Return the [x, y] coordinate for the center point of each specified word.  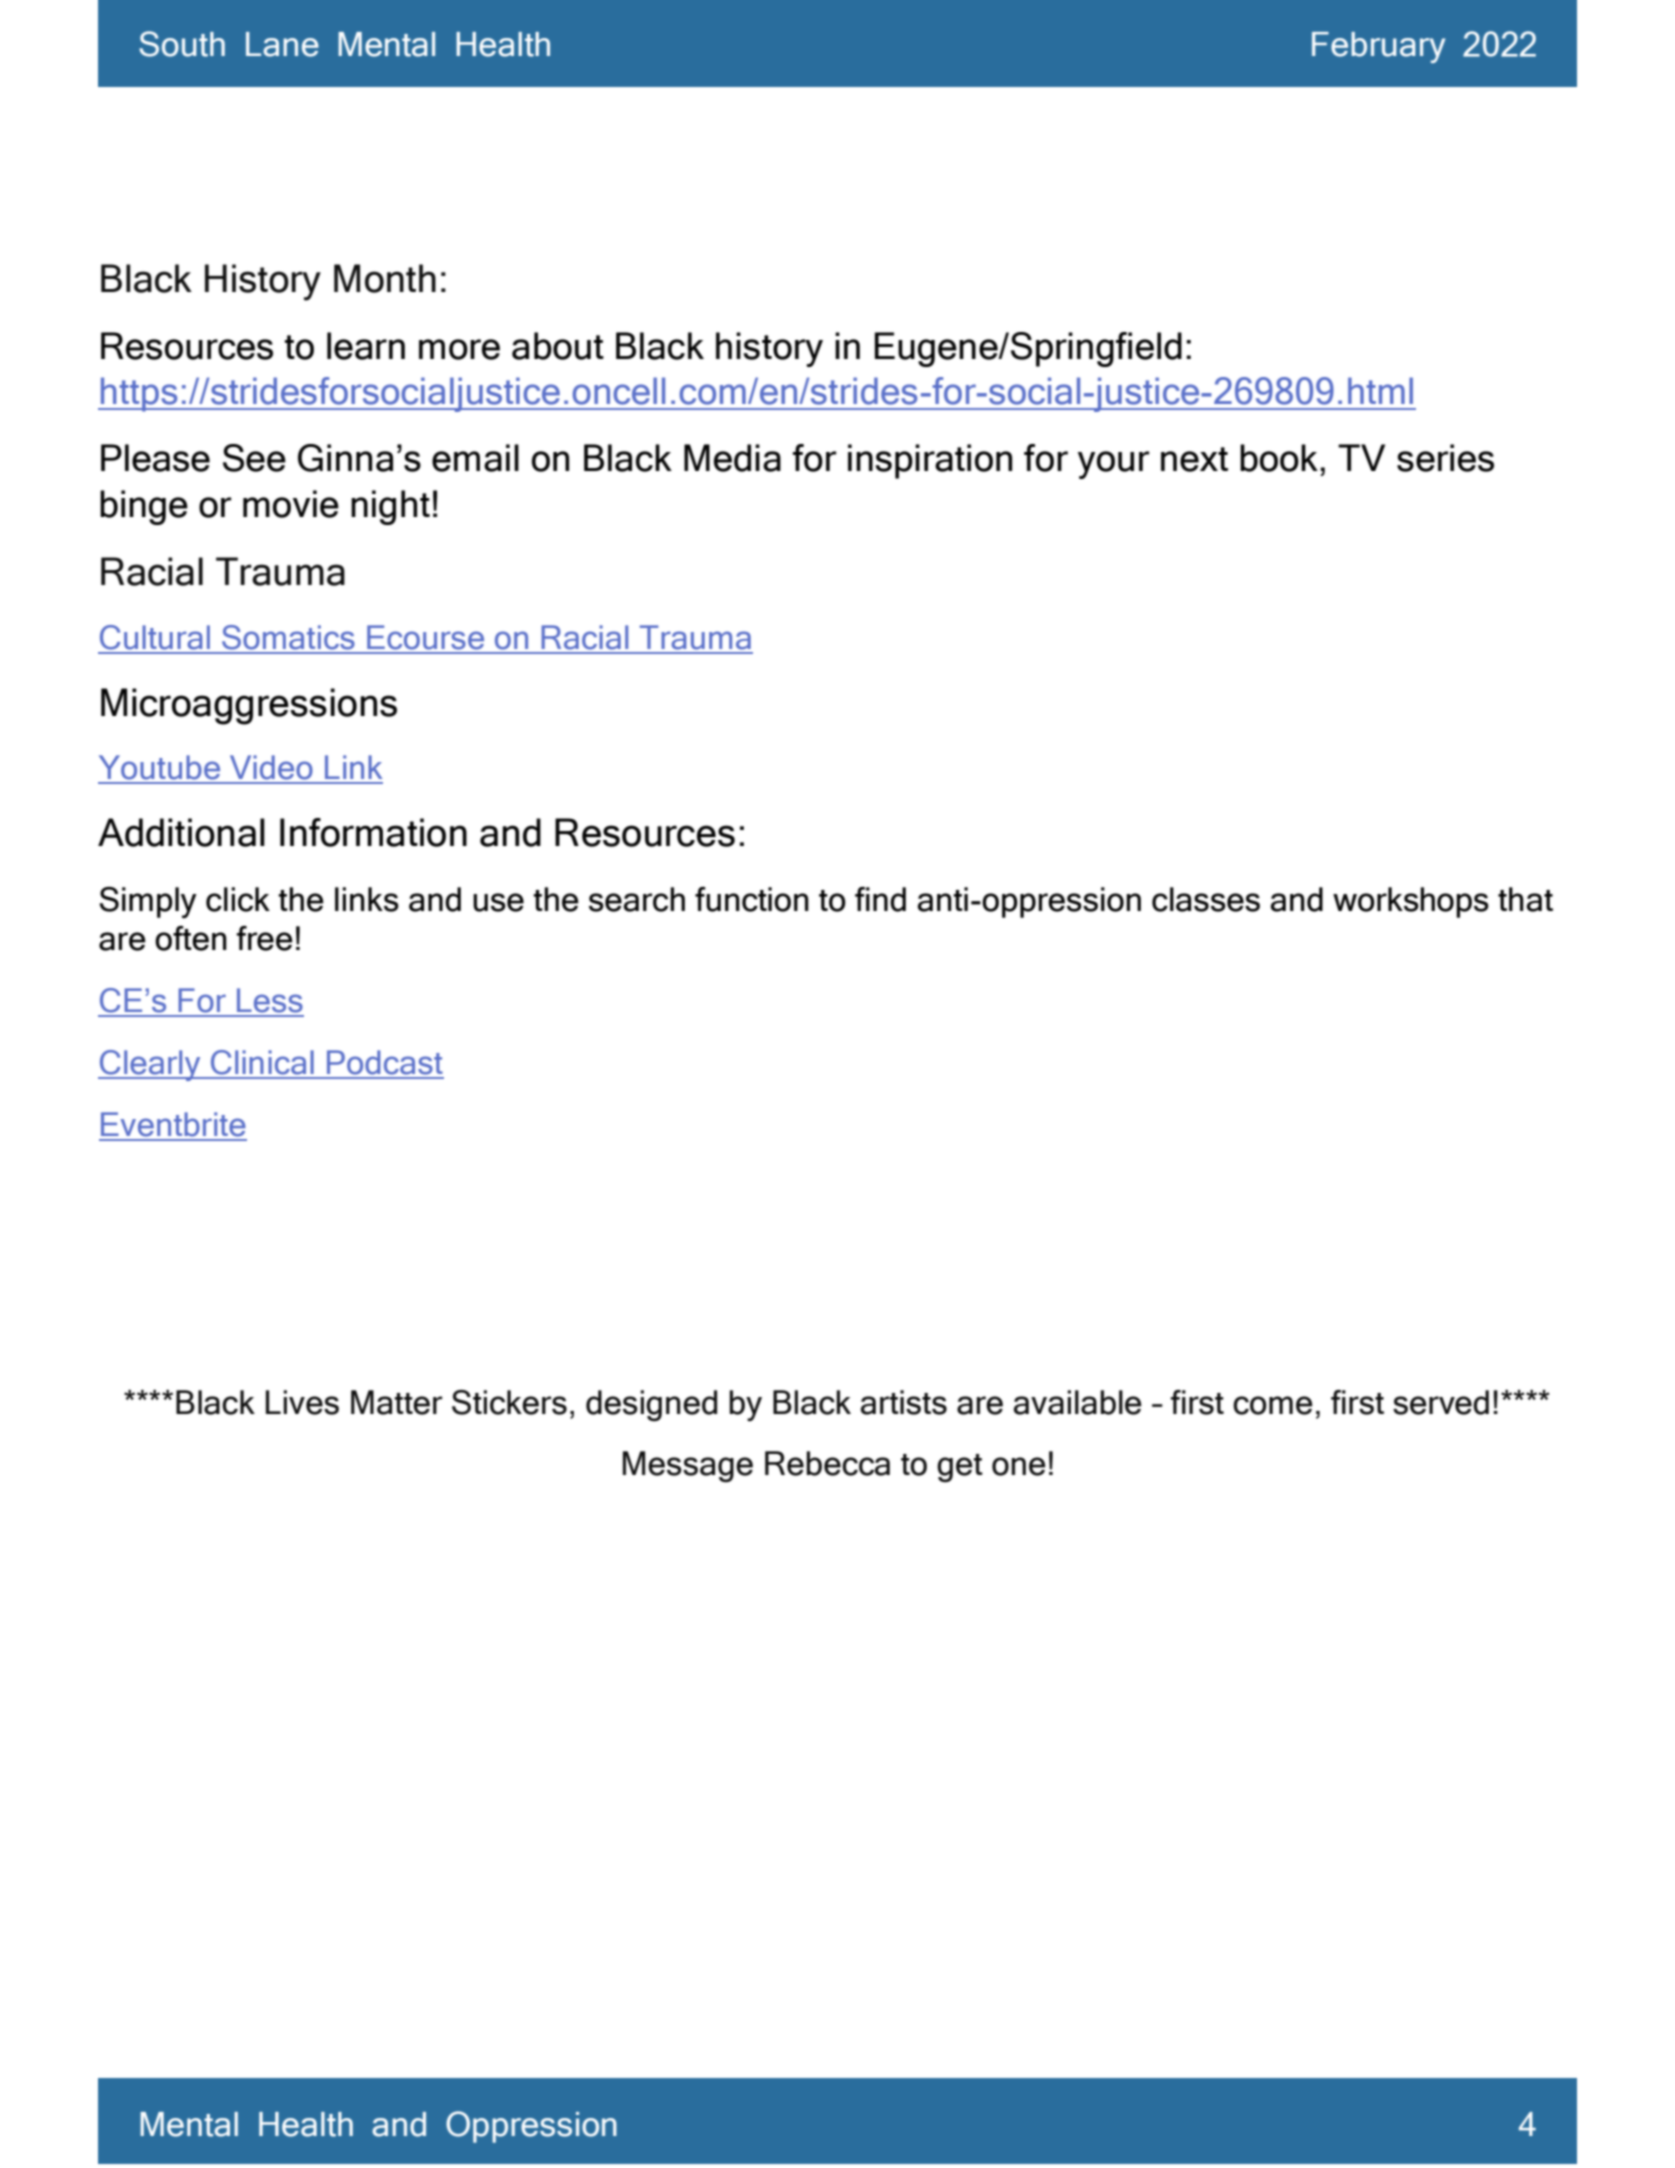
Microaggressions [249, 706]
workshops [1411, 902]
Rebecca [827, 1463]
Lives [302, 1402]
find [880, 899]
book [1279, 458]
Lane [282, 44]
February [1378, 47]
